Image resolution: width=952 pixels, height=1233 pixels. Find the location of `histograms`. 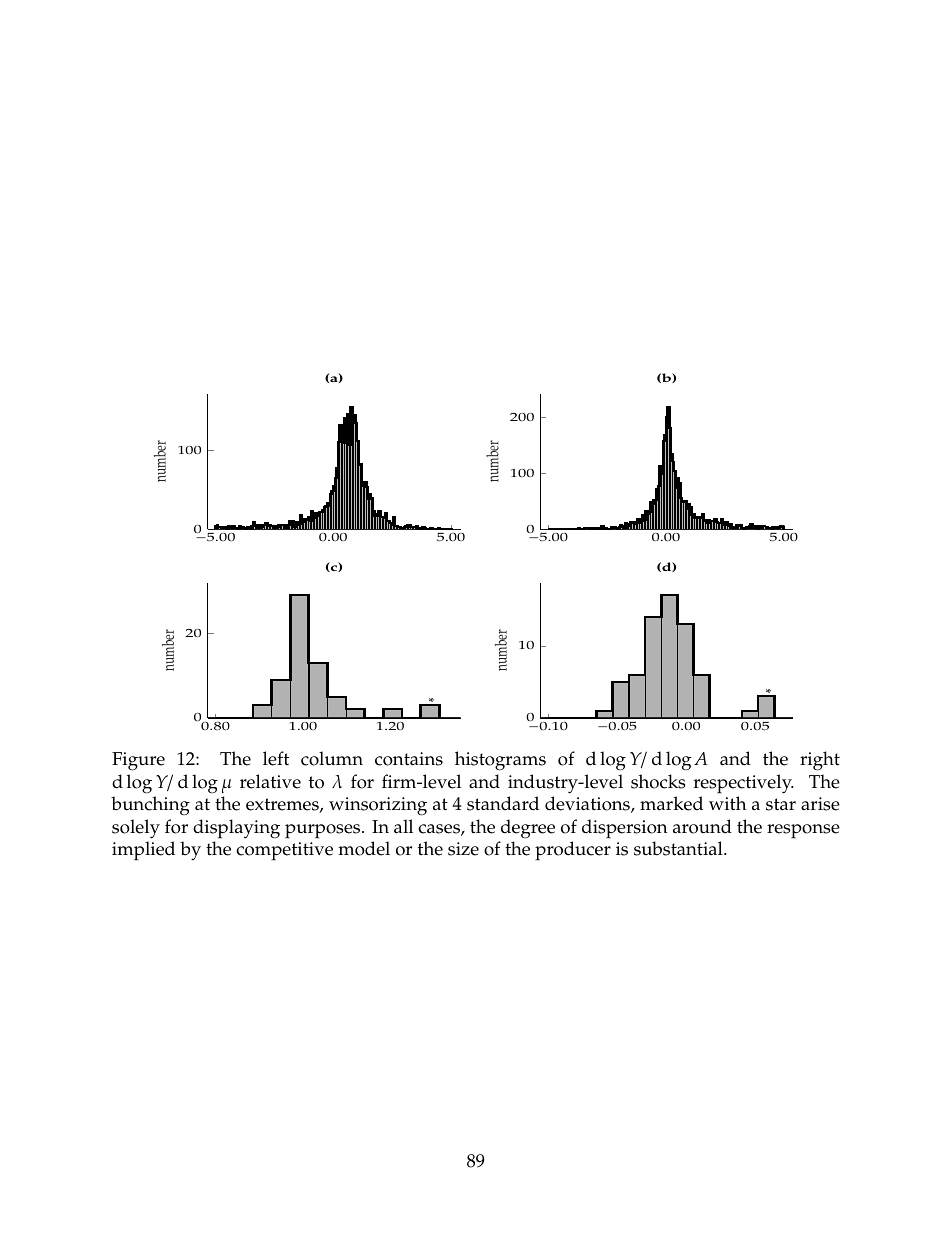

histograms is located at coordinates (500, 761).
